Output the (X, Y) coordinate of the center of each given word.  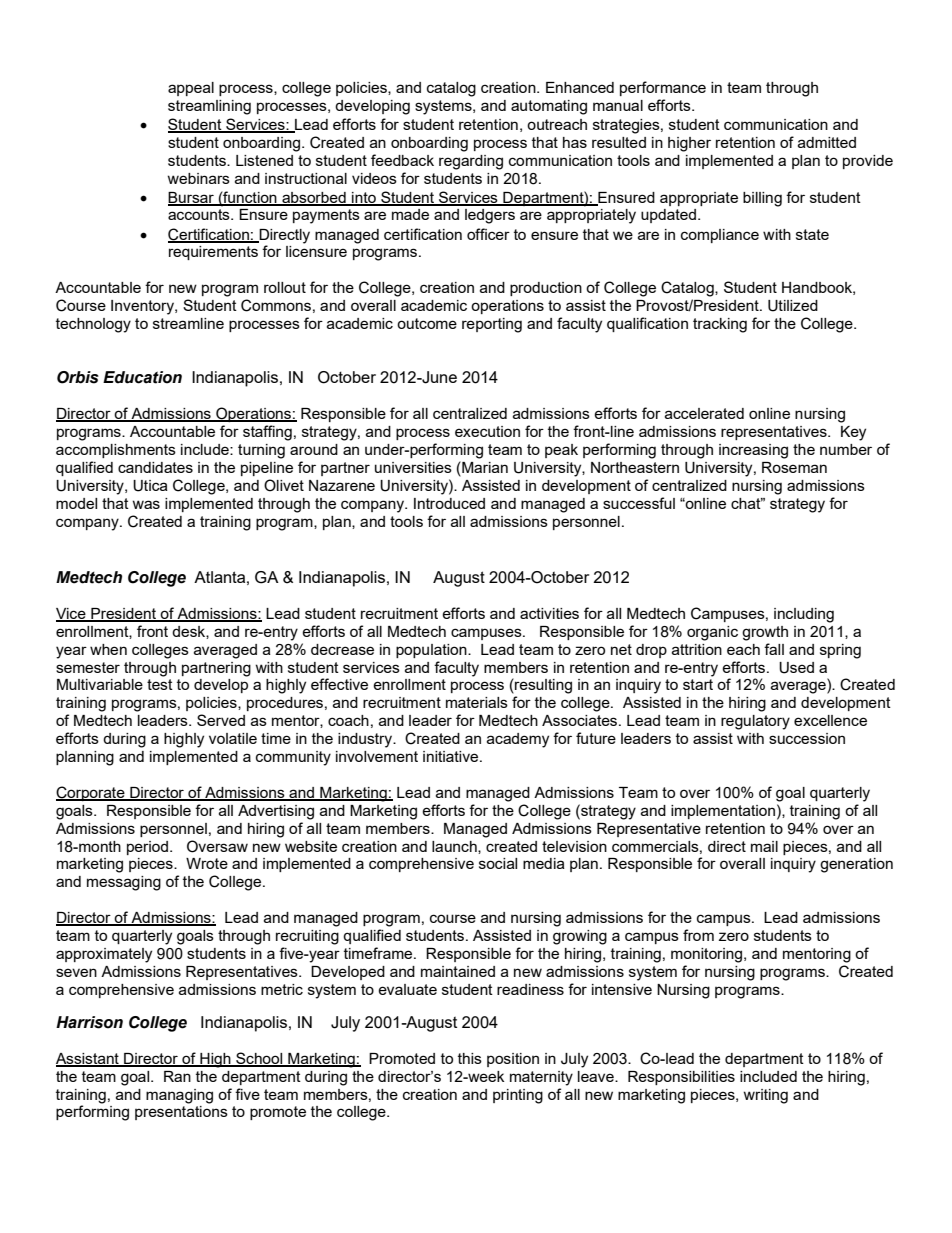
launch (455, 847)
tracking (720, 325)
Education (142, 377)
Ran (177, 1076)
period (149, 848)
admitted (827, 142)
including (804, 615)
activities (549, 613)
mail (764, 846)
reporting (492, 325)
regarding (471, 162)
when (108, 649)
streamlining (209, 107)
